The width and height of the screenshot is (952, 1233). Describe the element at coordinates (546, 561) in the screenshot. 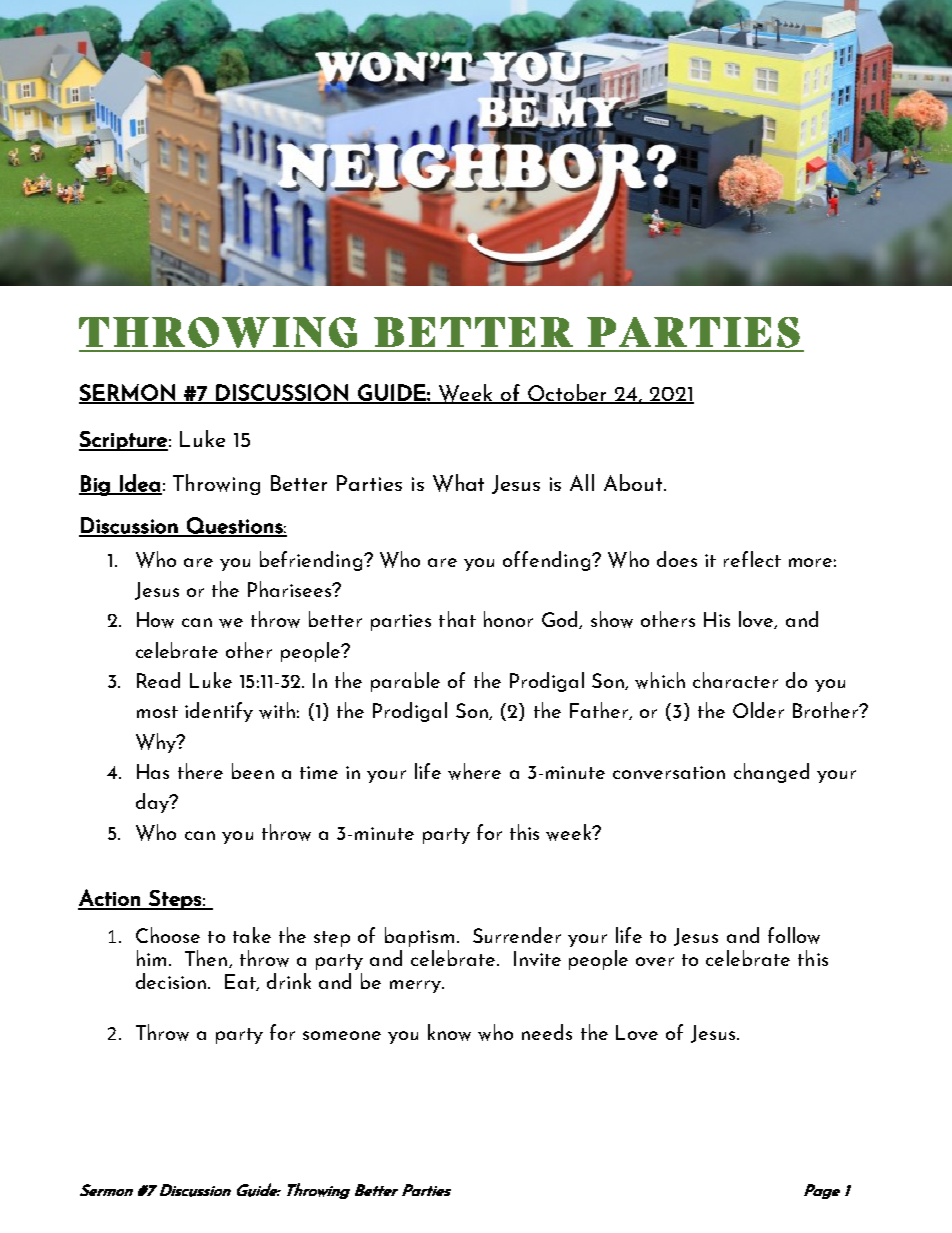

I see `offending` at that location.
